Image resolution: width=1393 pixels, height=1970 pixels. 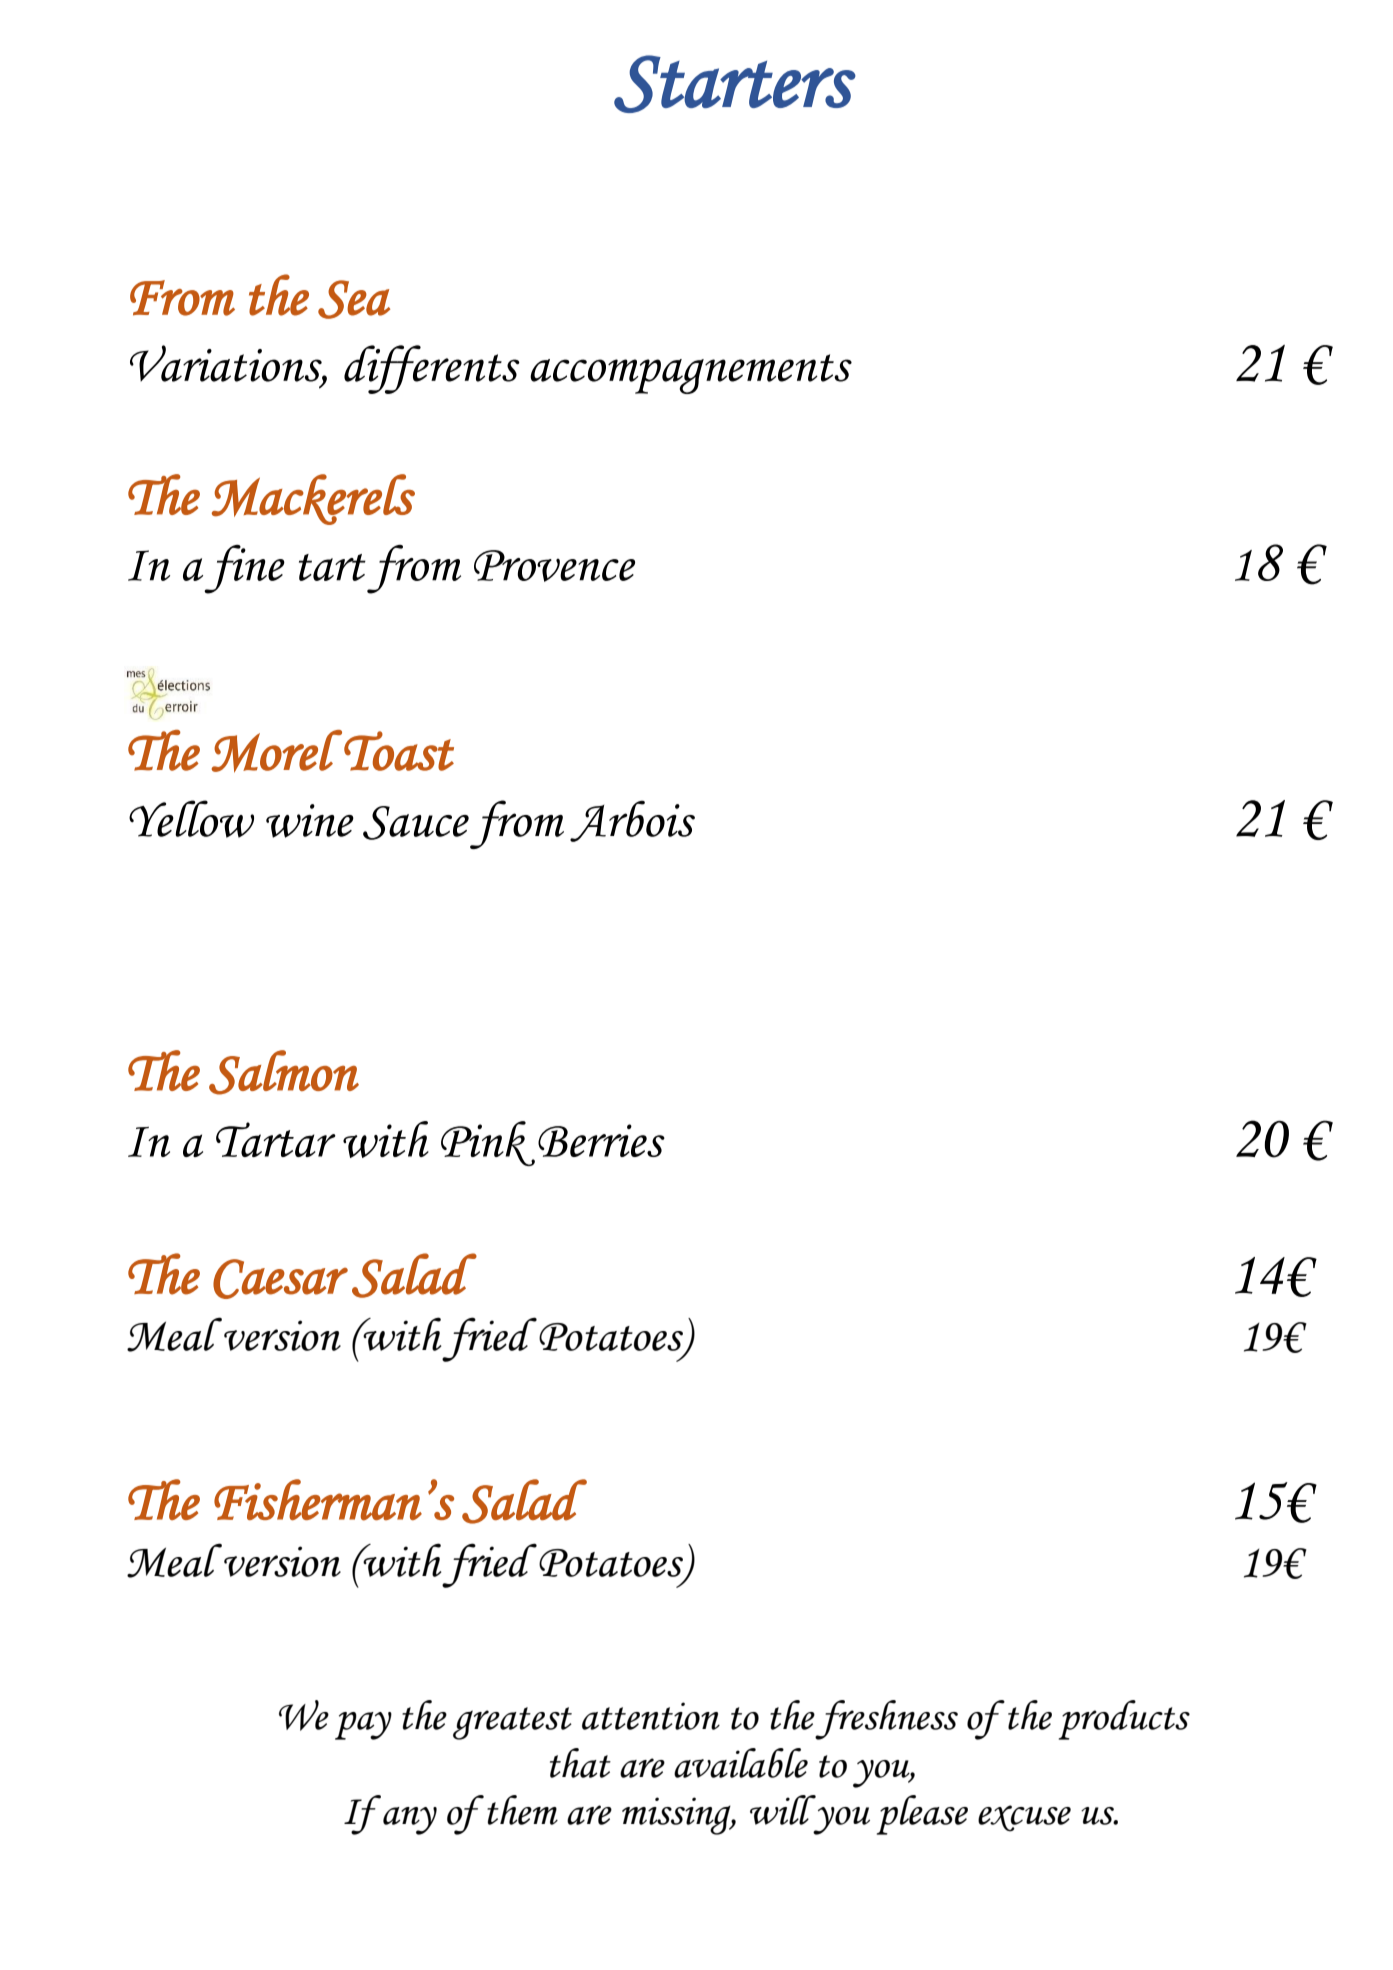 What do you see at coordinates (601, 1140) in the screenshot?
I see `Berries` at bounding box center [601, 1140].
